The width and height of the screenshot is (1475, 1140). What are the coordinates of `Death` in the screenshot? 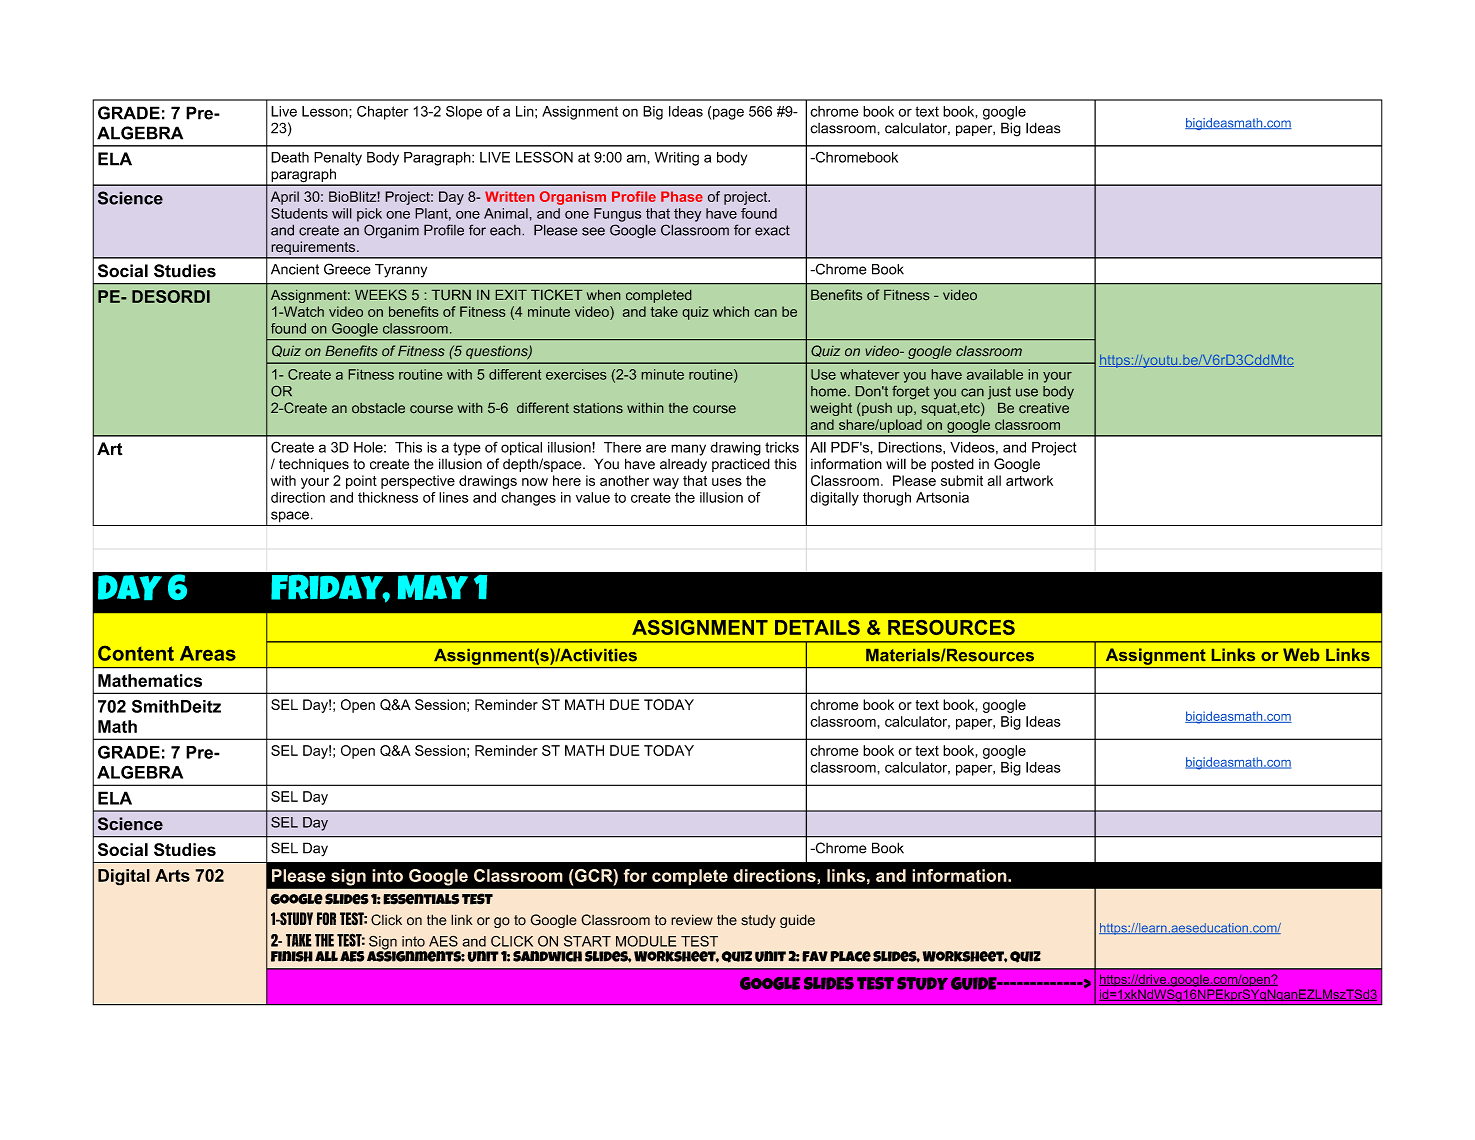 It's located at (290, 157).
